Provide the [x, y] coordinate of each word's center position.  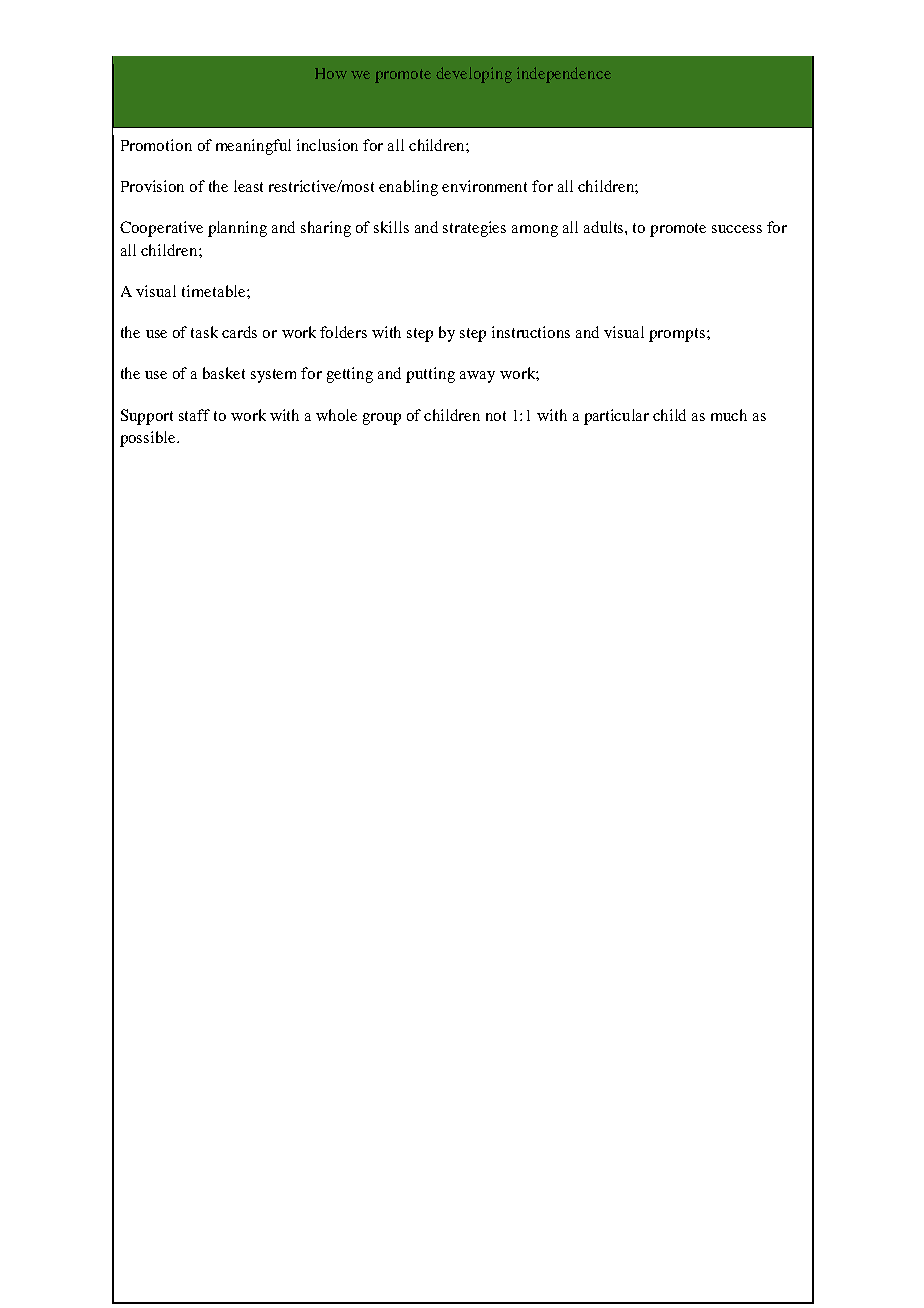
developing [474, 75]
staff [194, 415]
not [496, 416]
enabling [408, 188]
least [248, 186]
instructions [531, 332]
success [737, 229]
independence [564, 75]
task [204, 332]
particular [616, 417]
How [331, 73]
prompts [678, 335]
